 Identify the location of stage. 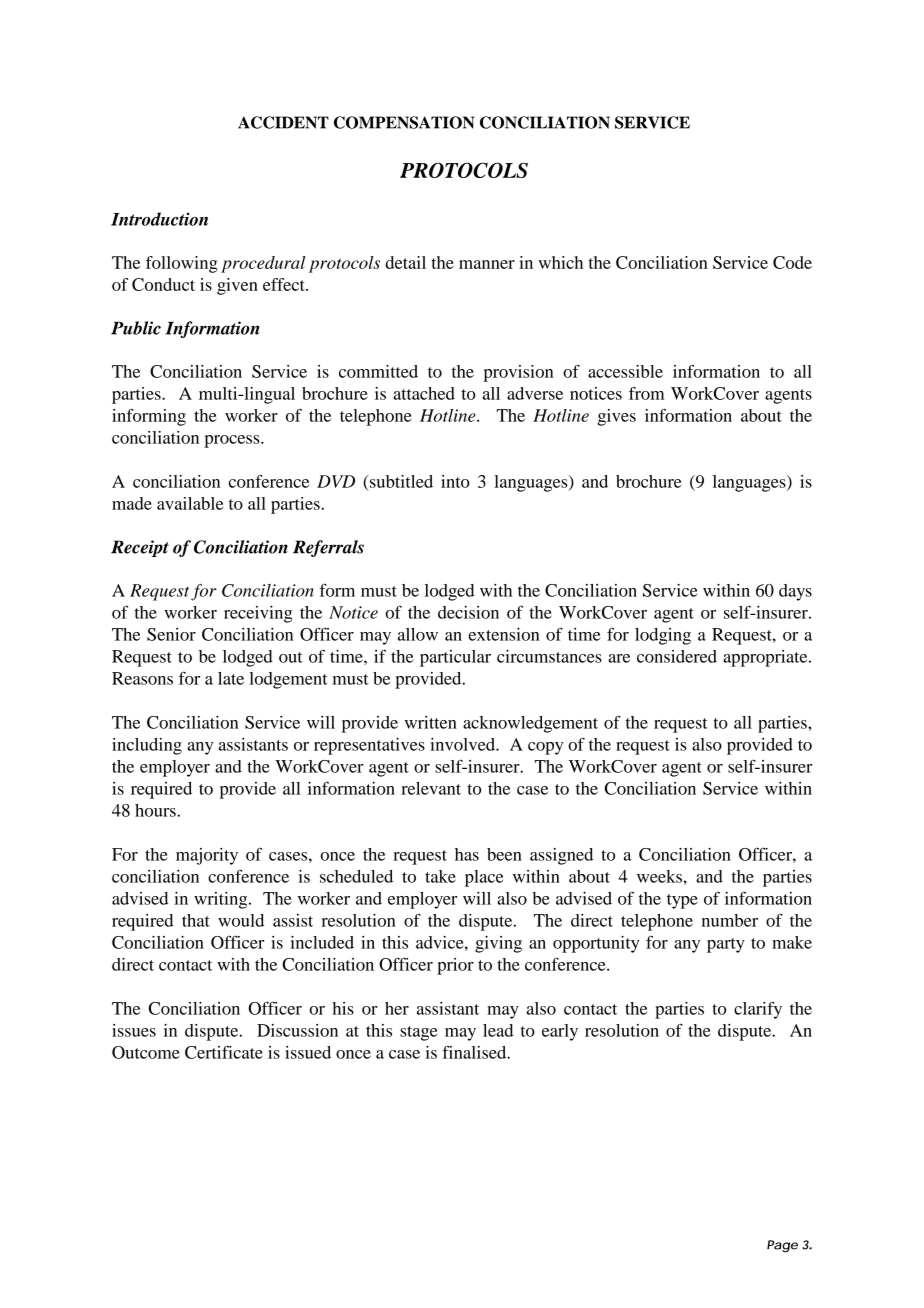
(418, 1033).
